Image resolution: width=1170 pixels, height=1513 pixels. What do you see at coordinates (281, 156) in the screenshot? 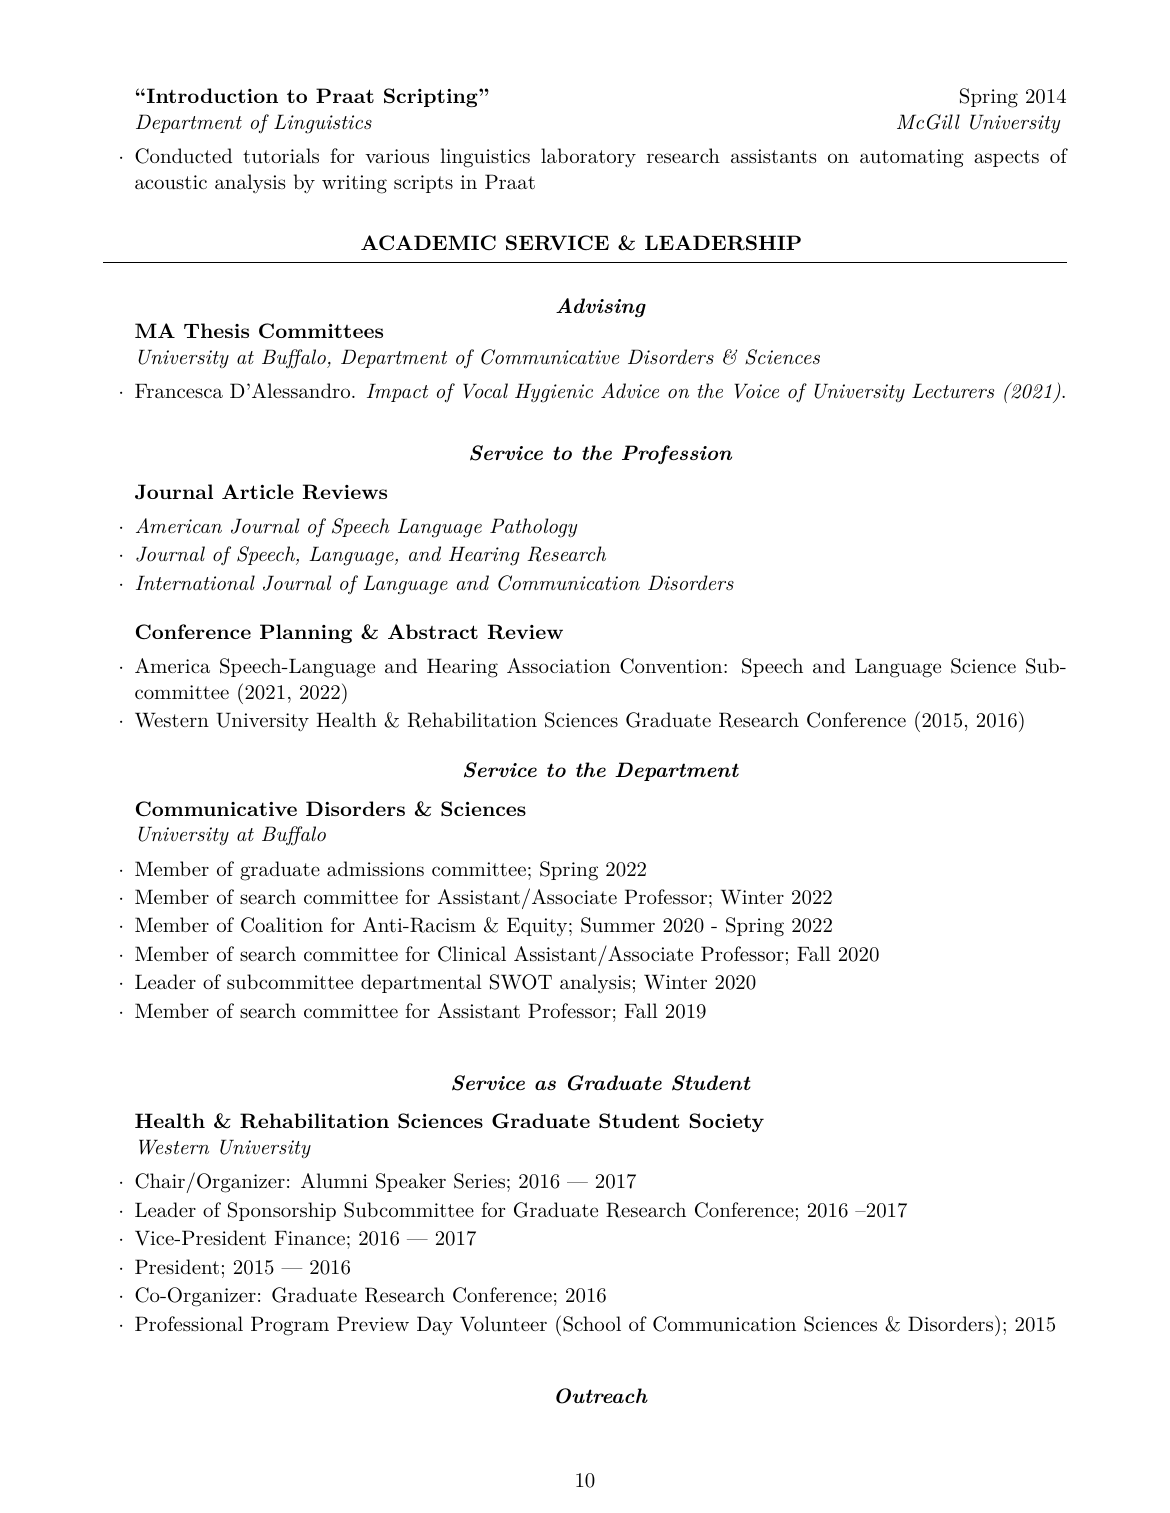
I see `tutorials` at bounding box center [281, 156].
